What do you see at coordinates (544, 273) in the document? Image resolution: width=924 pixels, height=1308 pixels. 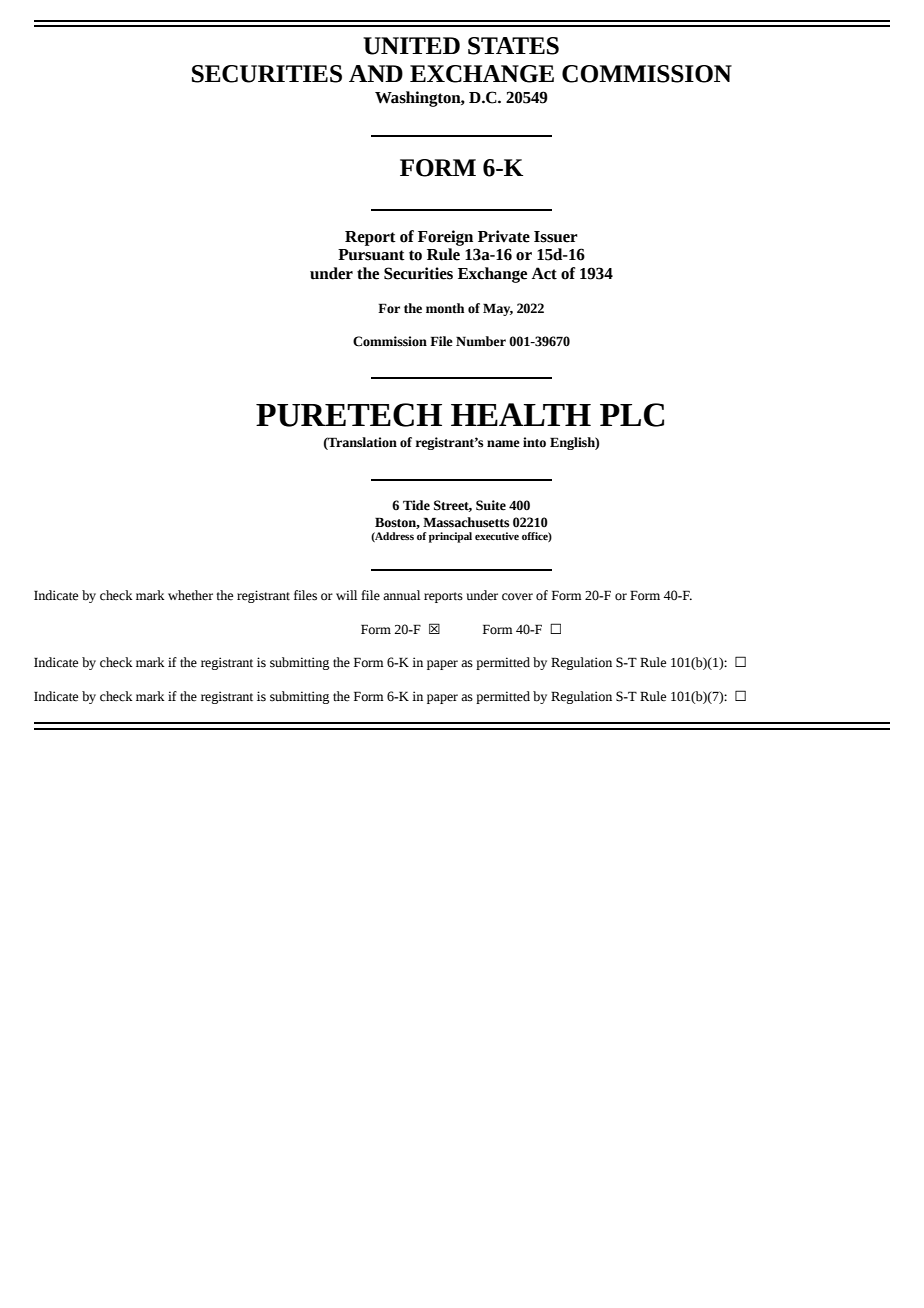 I see `Act` at bounding box center [544, 273].
